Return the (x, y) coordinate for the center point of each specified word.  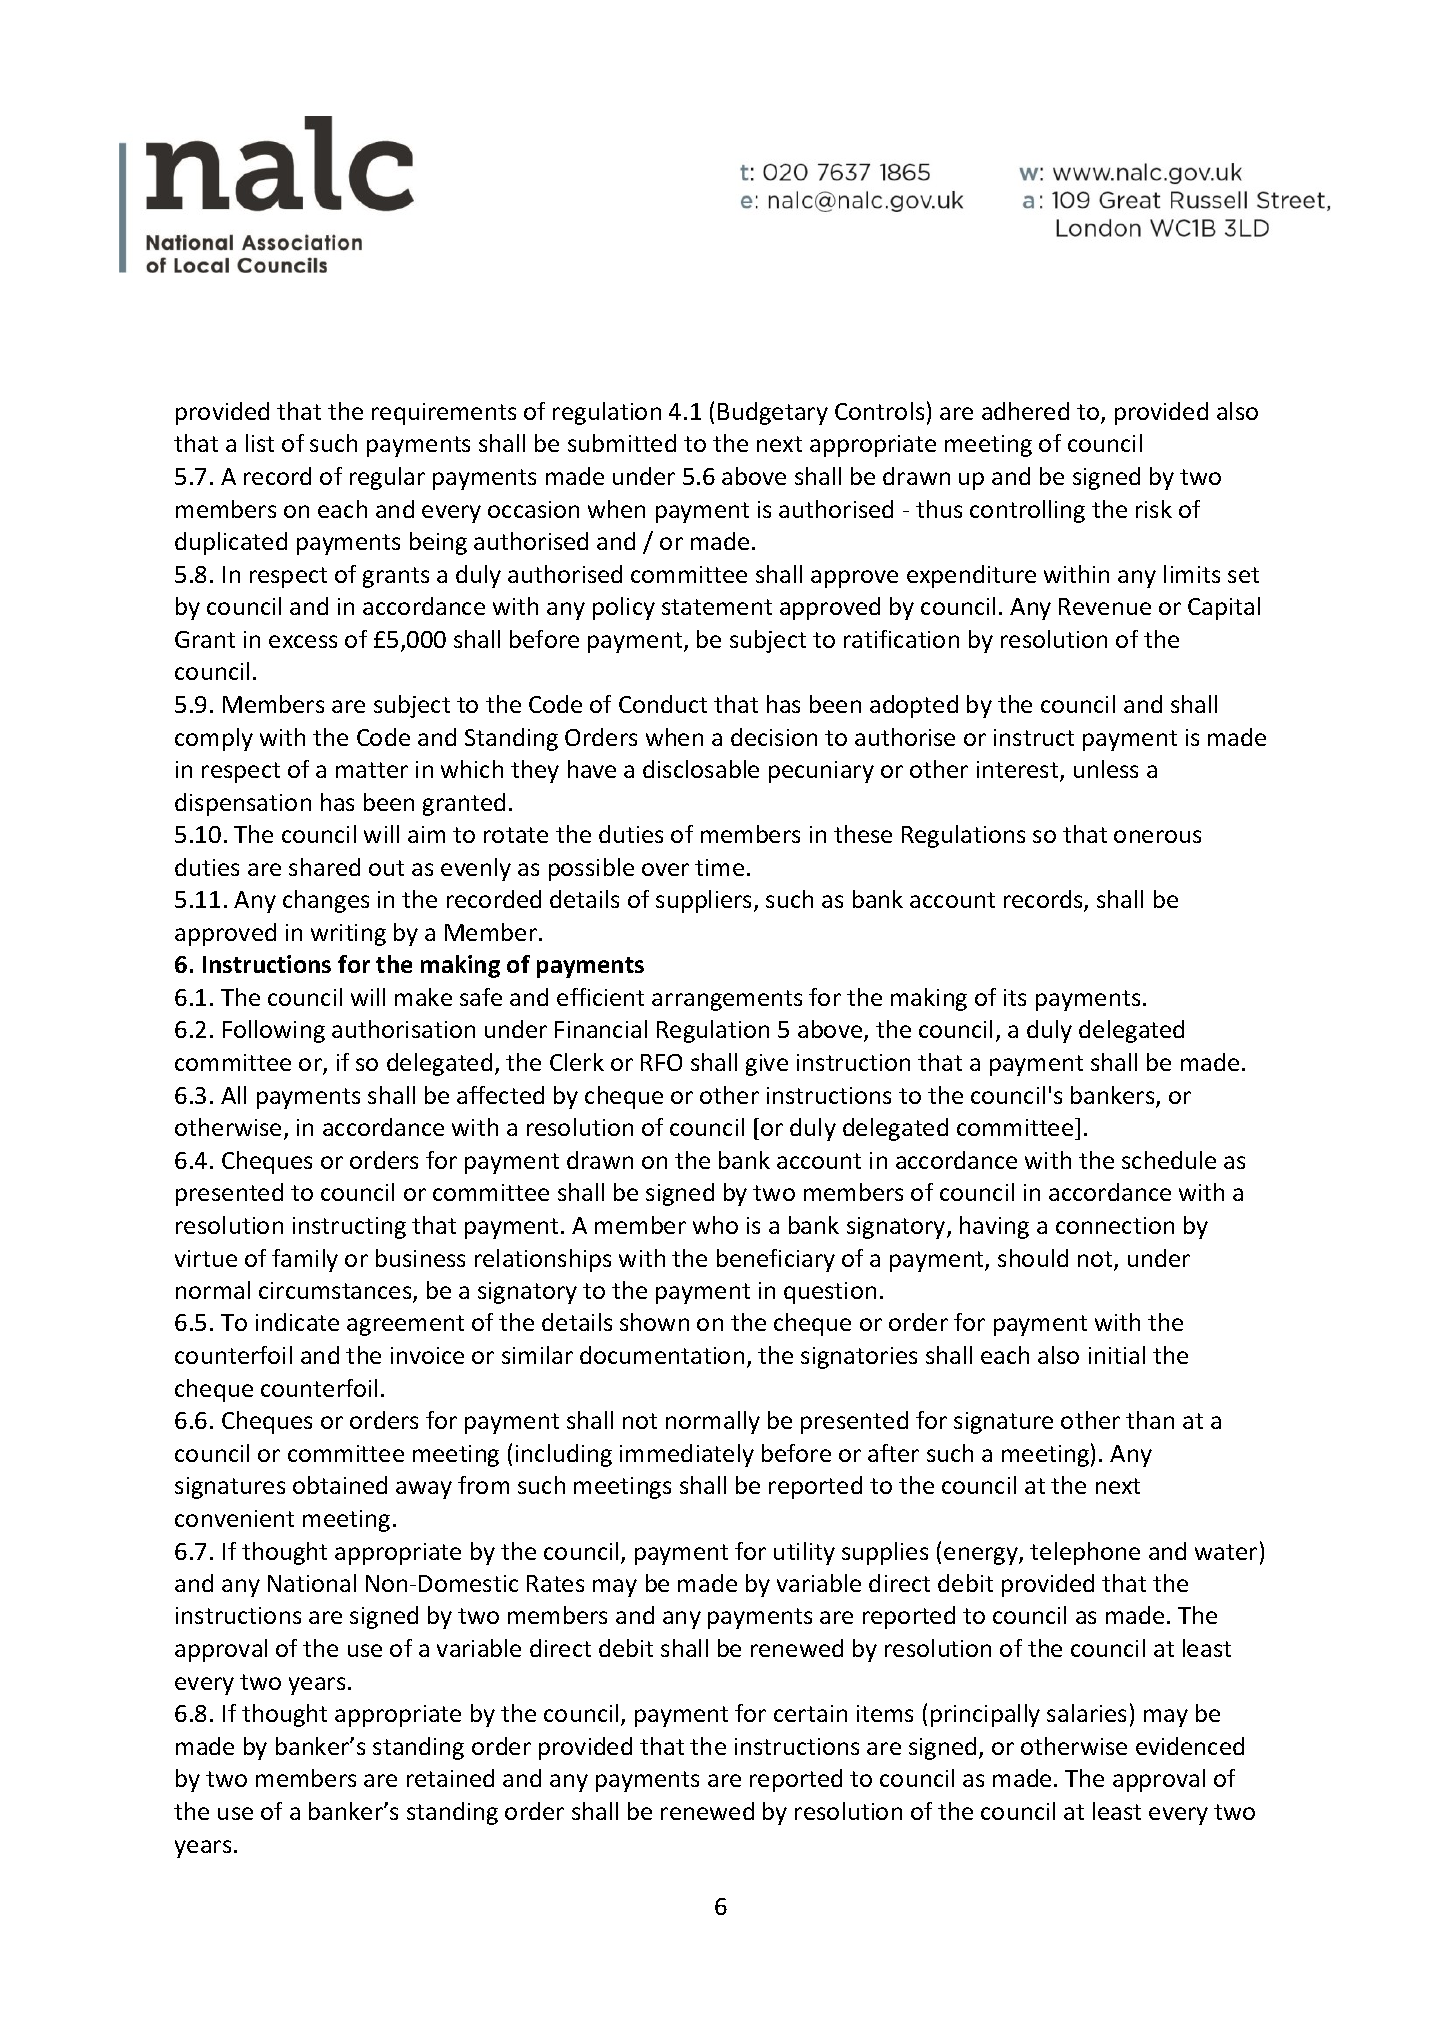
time (719, 867)
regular (387, 478)
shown (654, 1322)
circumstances (336, 1292)
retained (450, 1778)
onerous (1157, 836)
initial (1117, 1355)
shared (324, 867)
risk (1154, 509)
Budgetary (773, 413)
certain (810, 1713)
